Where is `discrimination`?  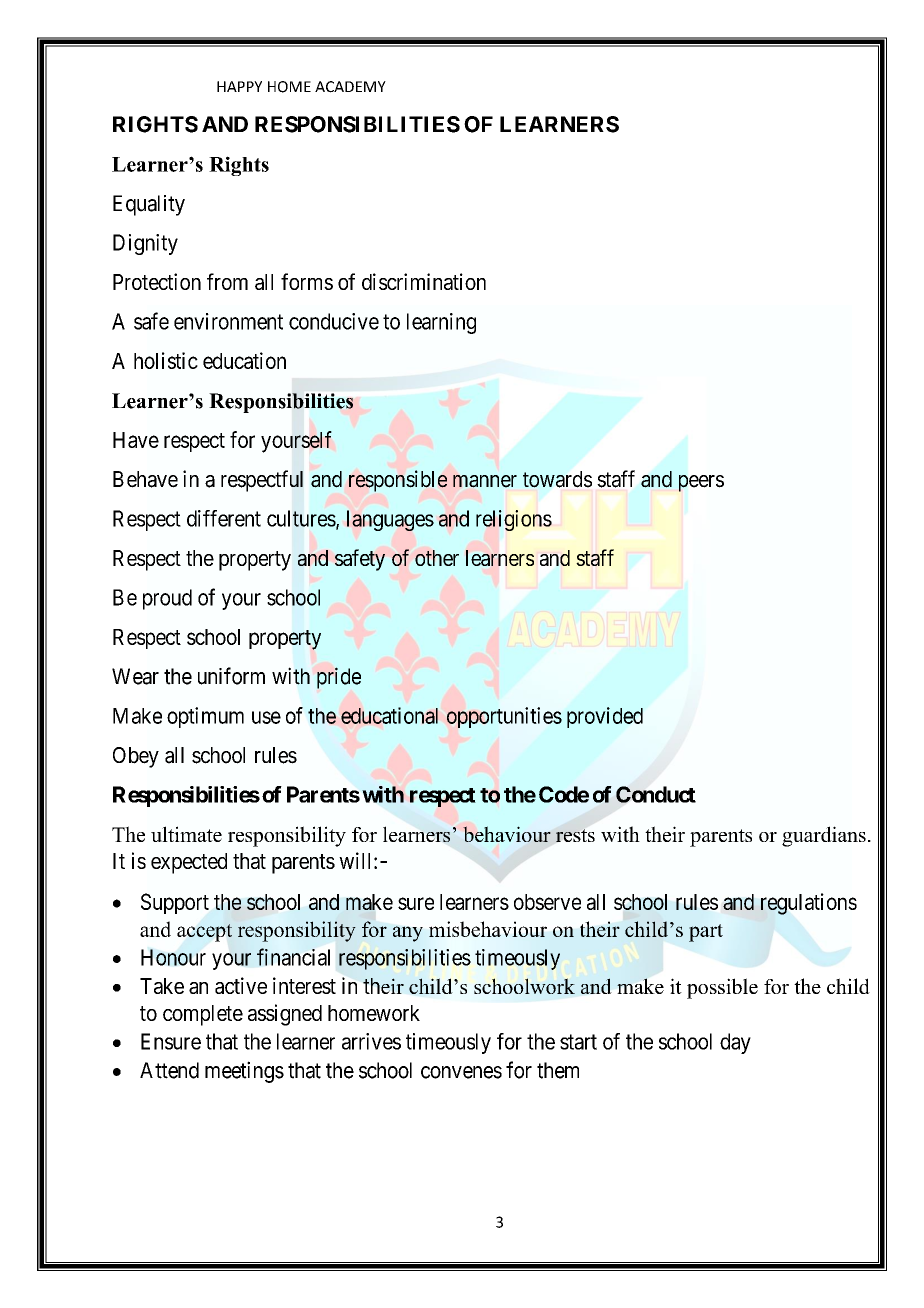 discrimination is located at coordinates (424, 281).
